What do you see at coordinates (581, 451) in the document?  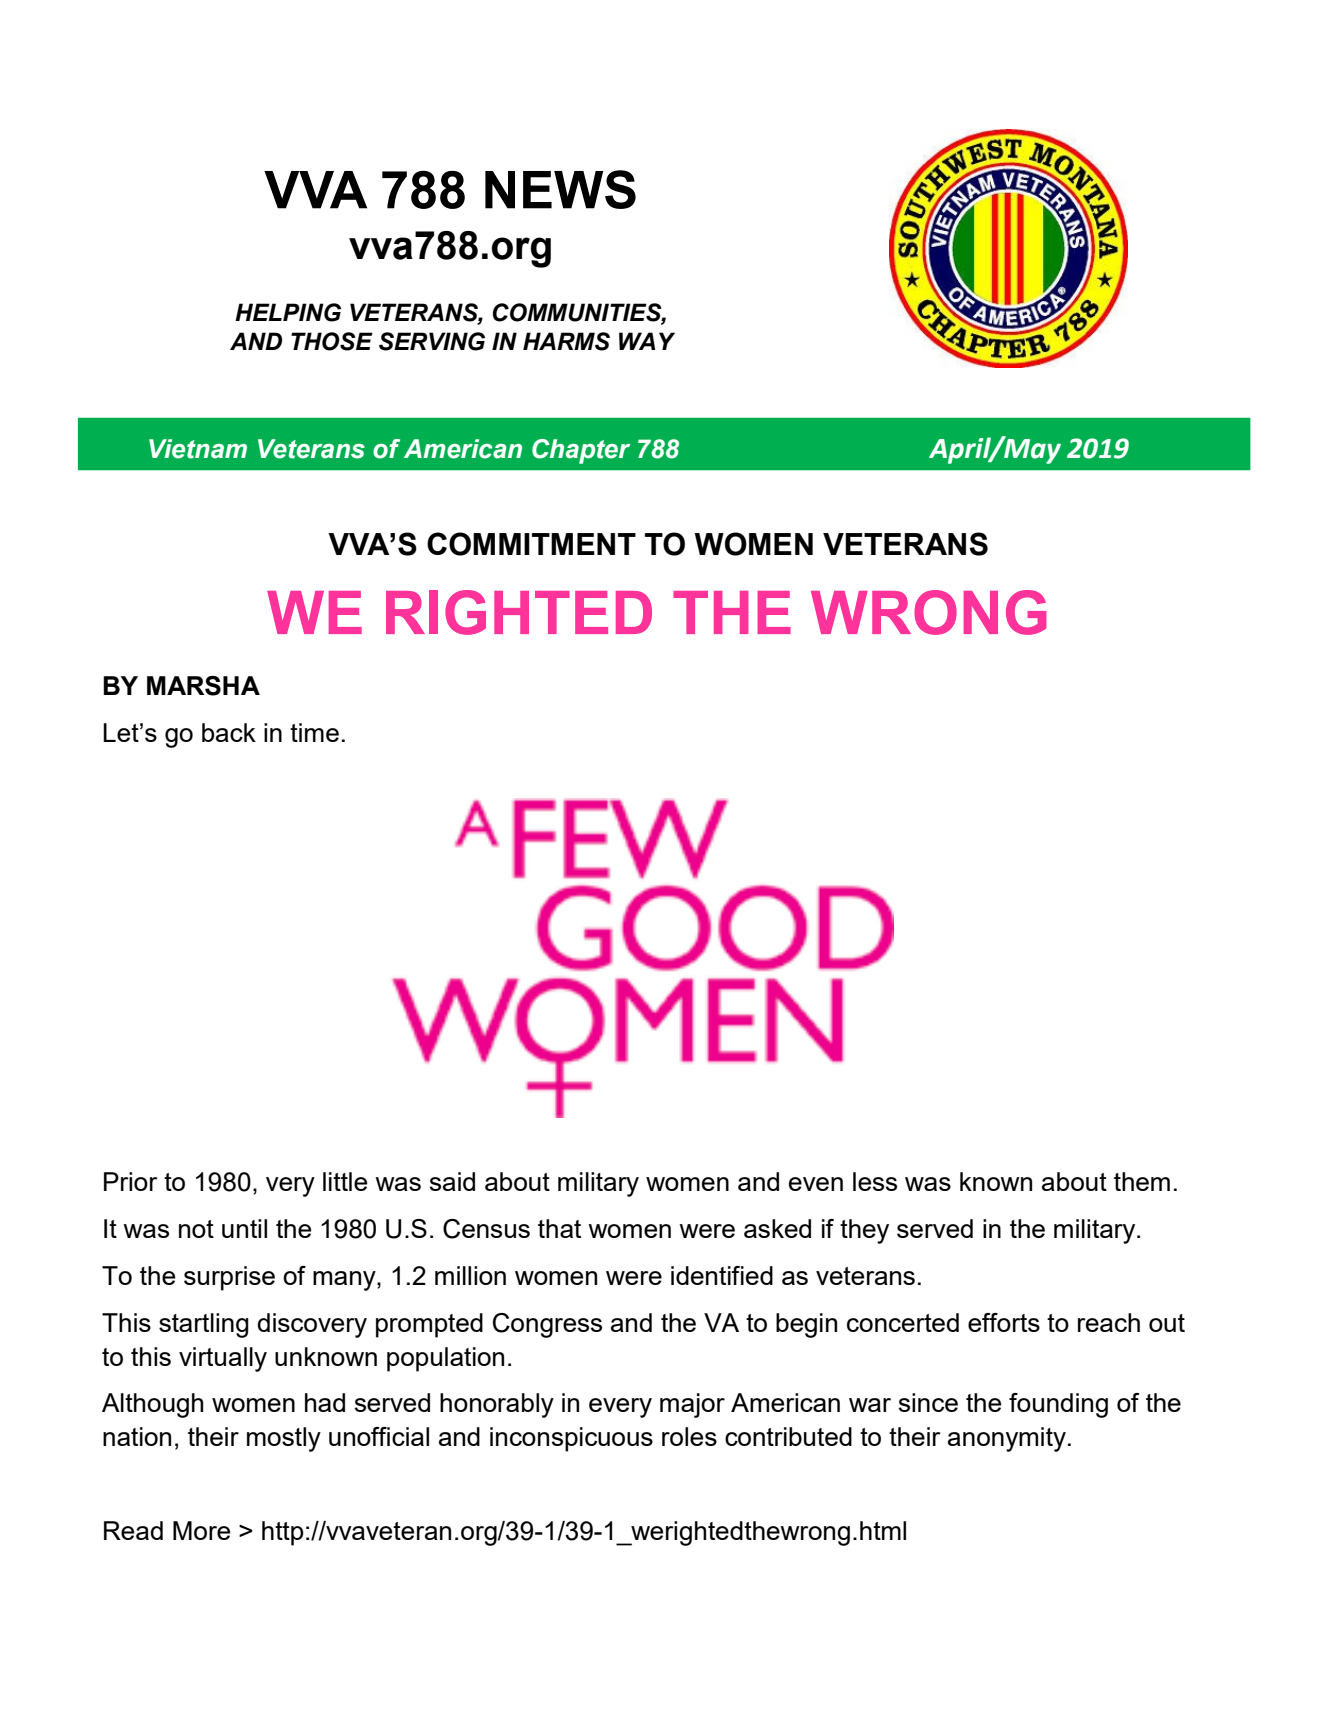 I see `Chapter` at bounding box center [581, 451].
